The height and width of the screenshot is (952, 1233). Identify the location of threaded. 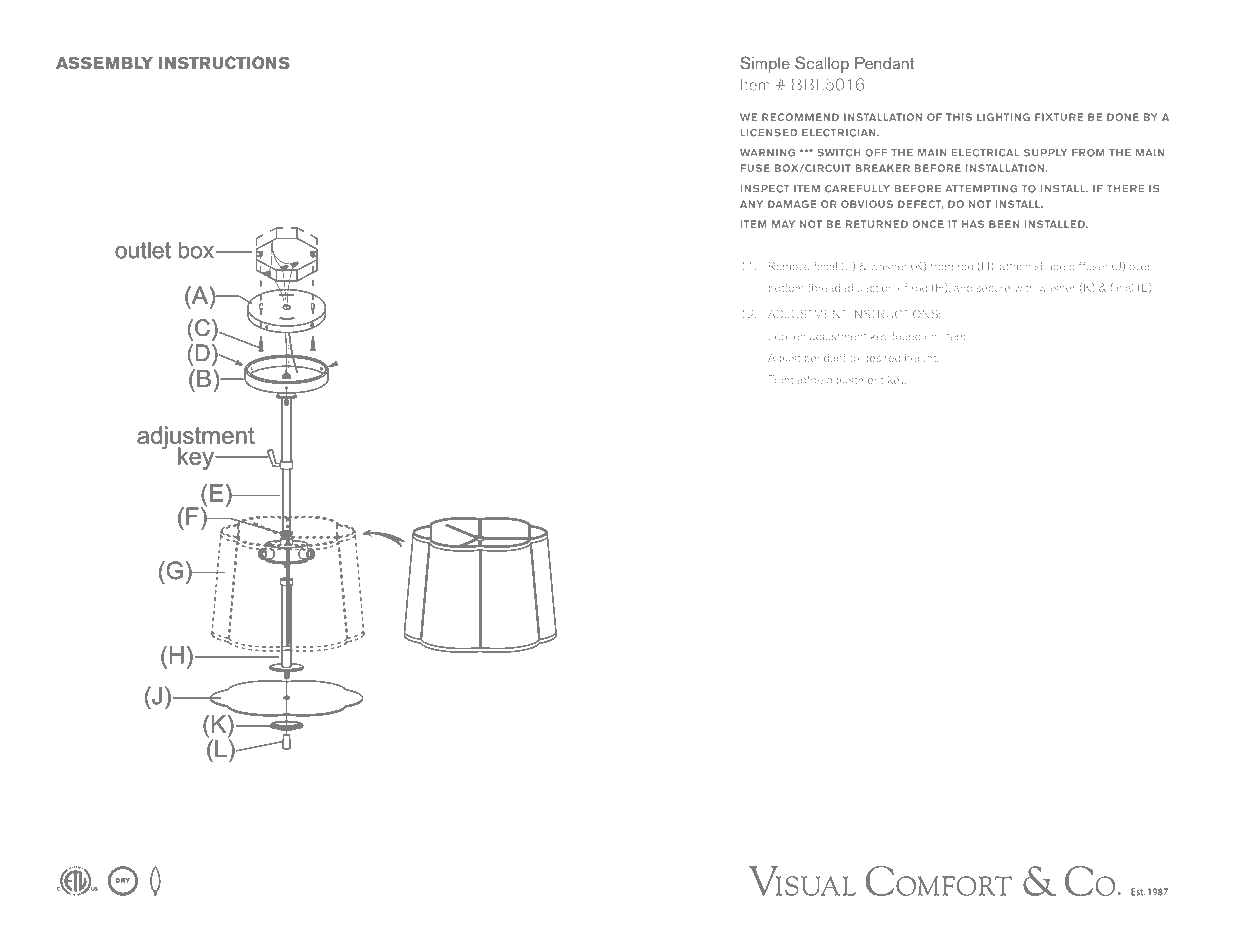
(830, 287).
